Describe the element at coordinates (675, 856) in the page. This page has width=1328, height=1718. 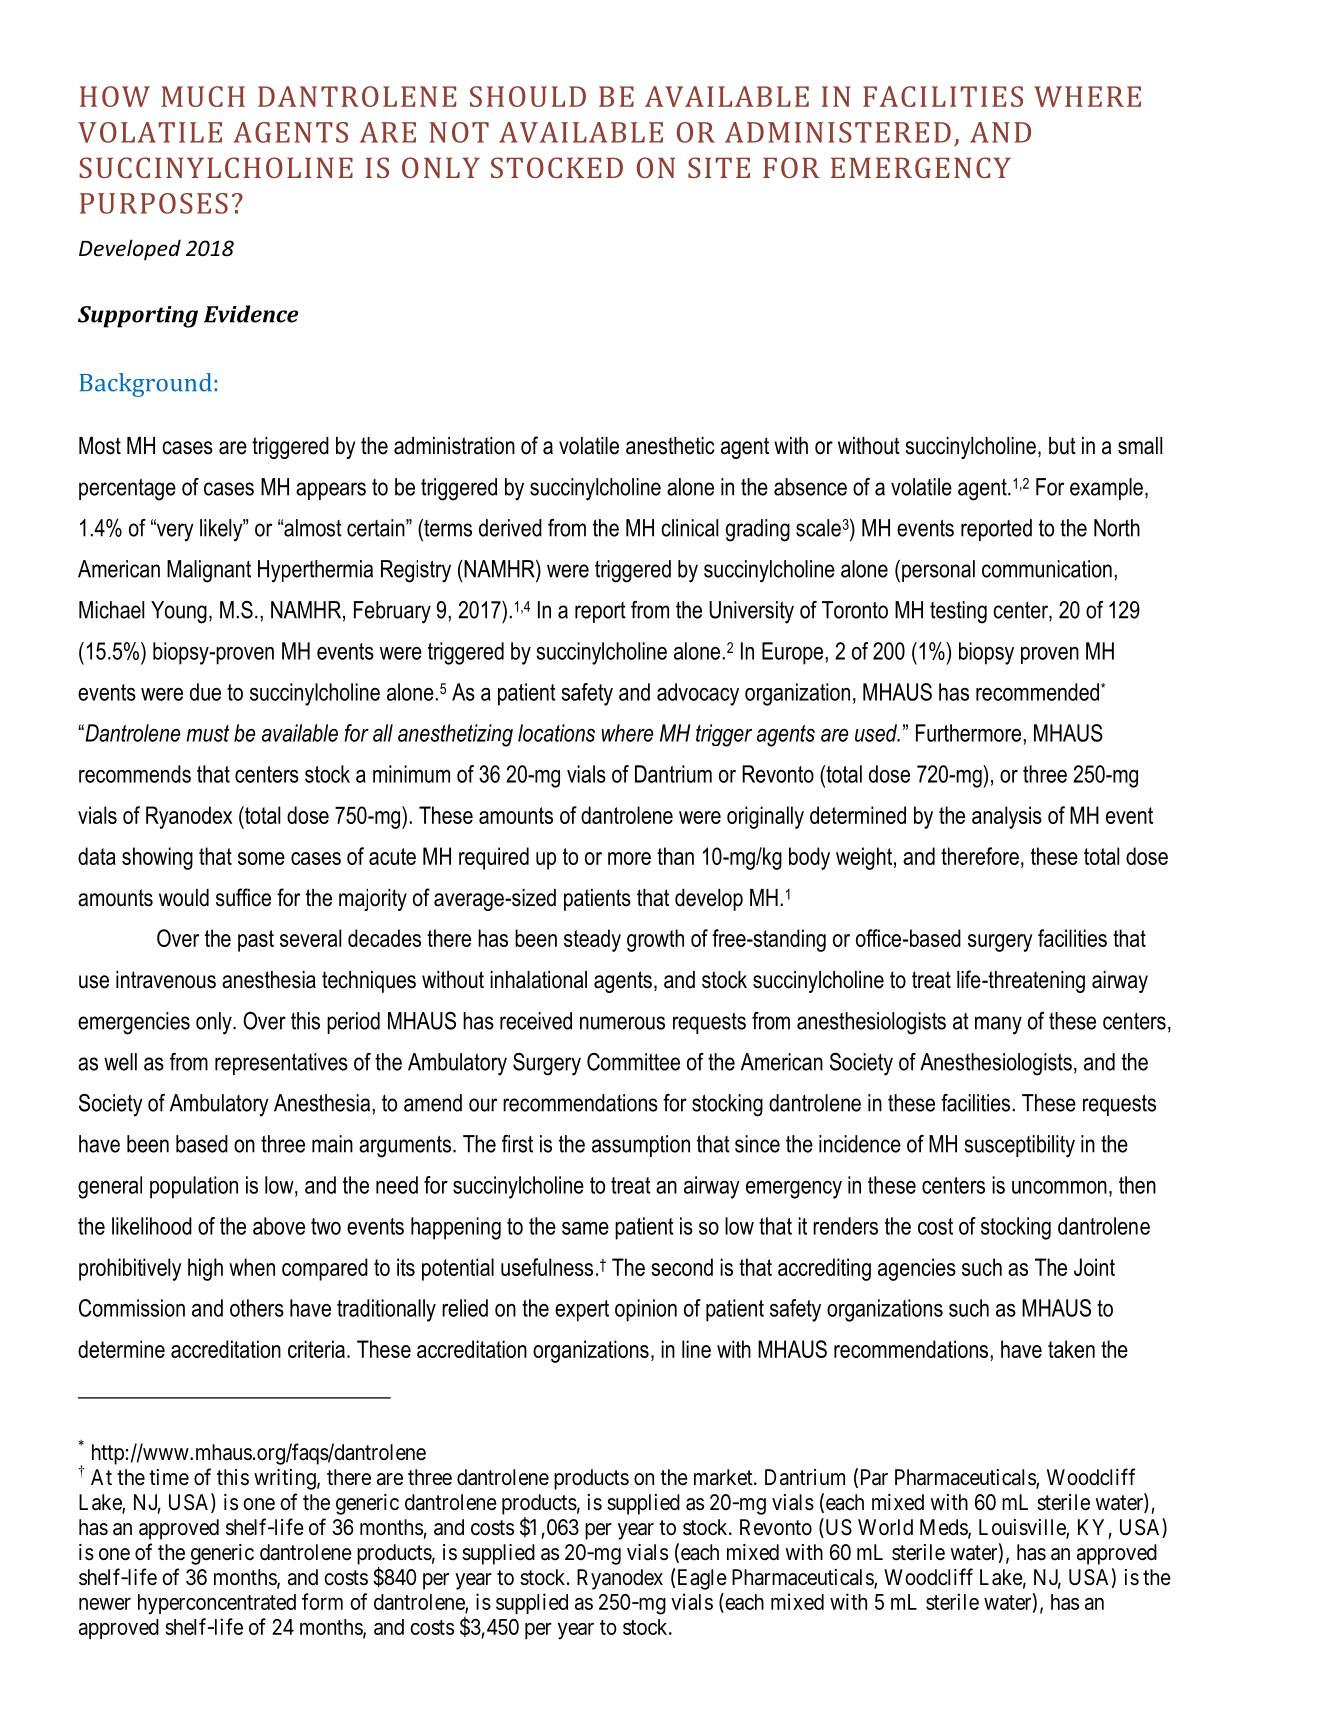
I see `than` at that location.
